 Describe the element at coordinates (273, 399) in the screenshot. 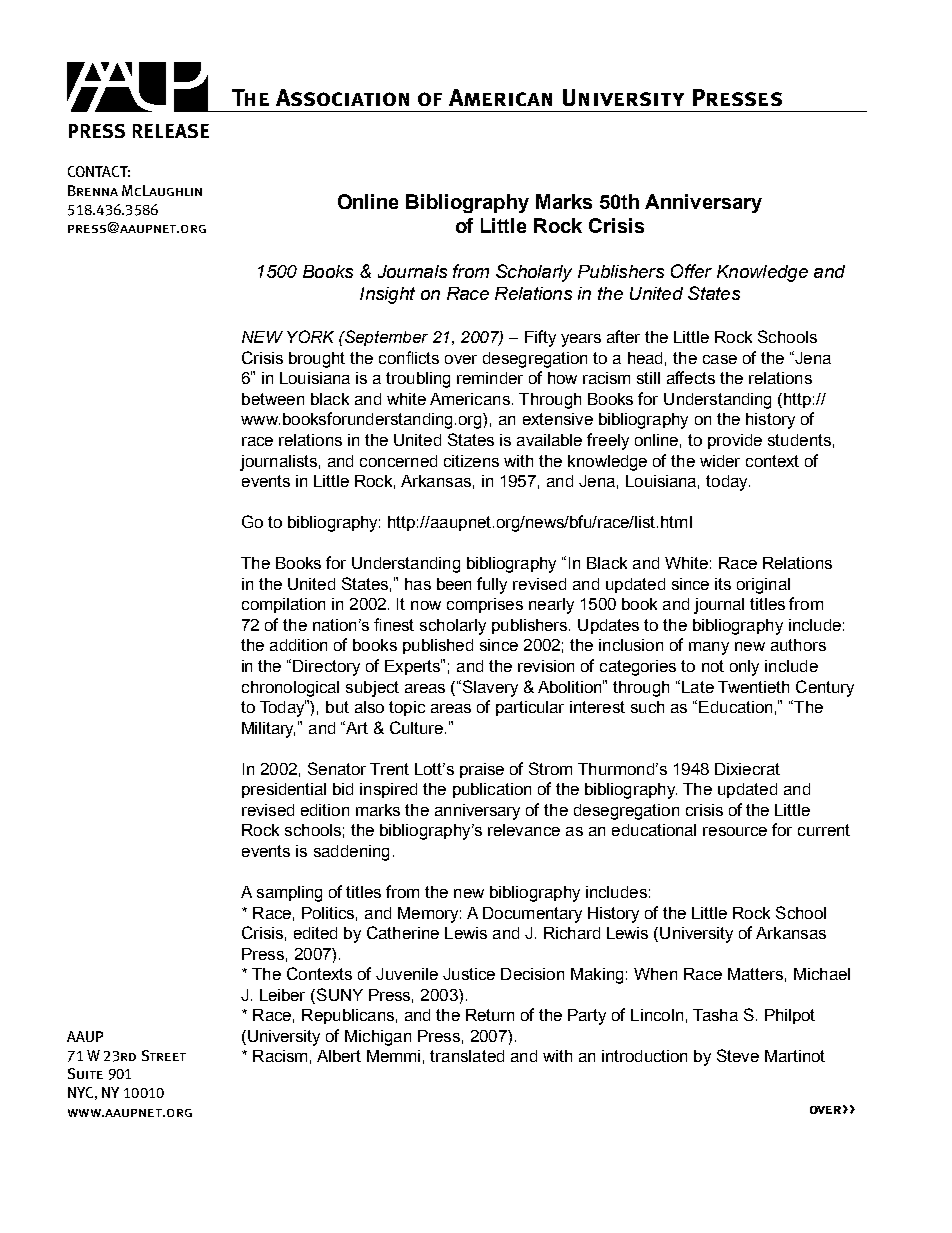

I see `between` at that location.
